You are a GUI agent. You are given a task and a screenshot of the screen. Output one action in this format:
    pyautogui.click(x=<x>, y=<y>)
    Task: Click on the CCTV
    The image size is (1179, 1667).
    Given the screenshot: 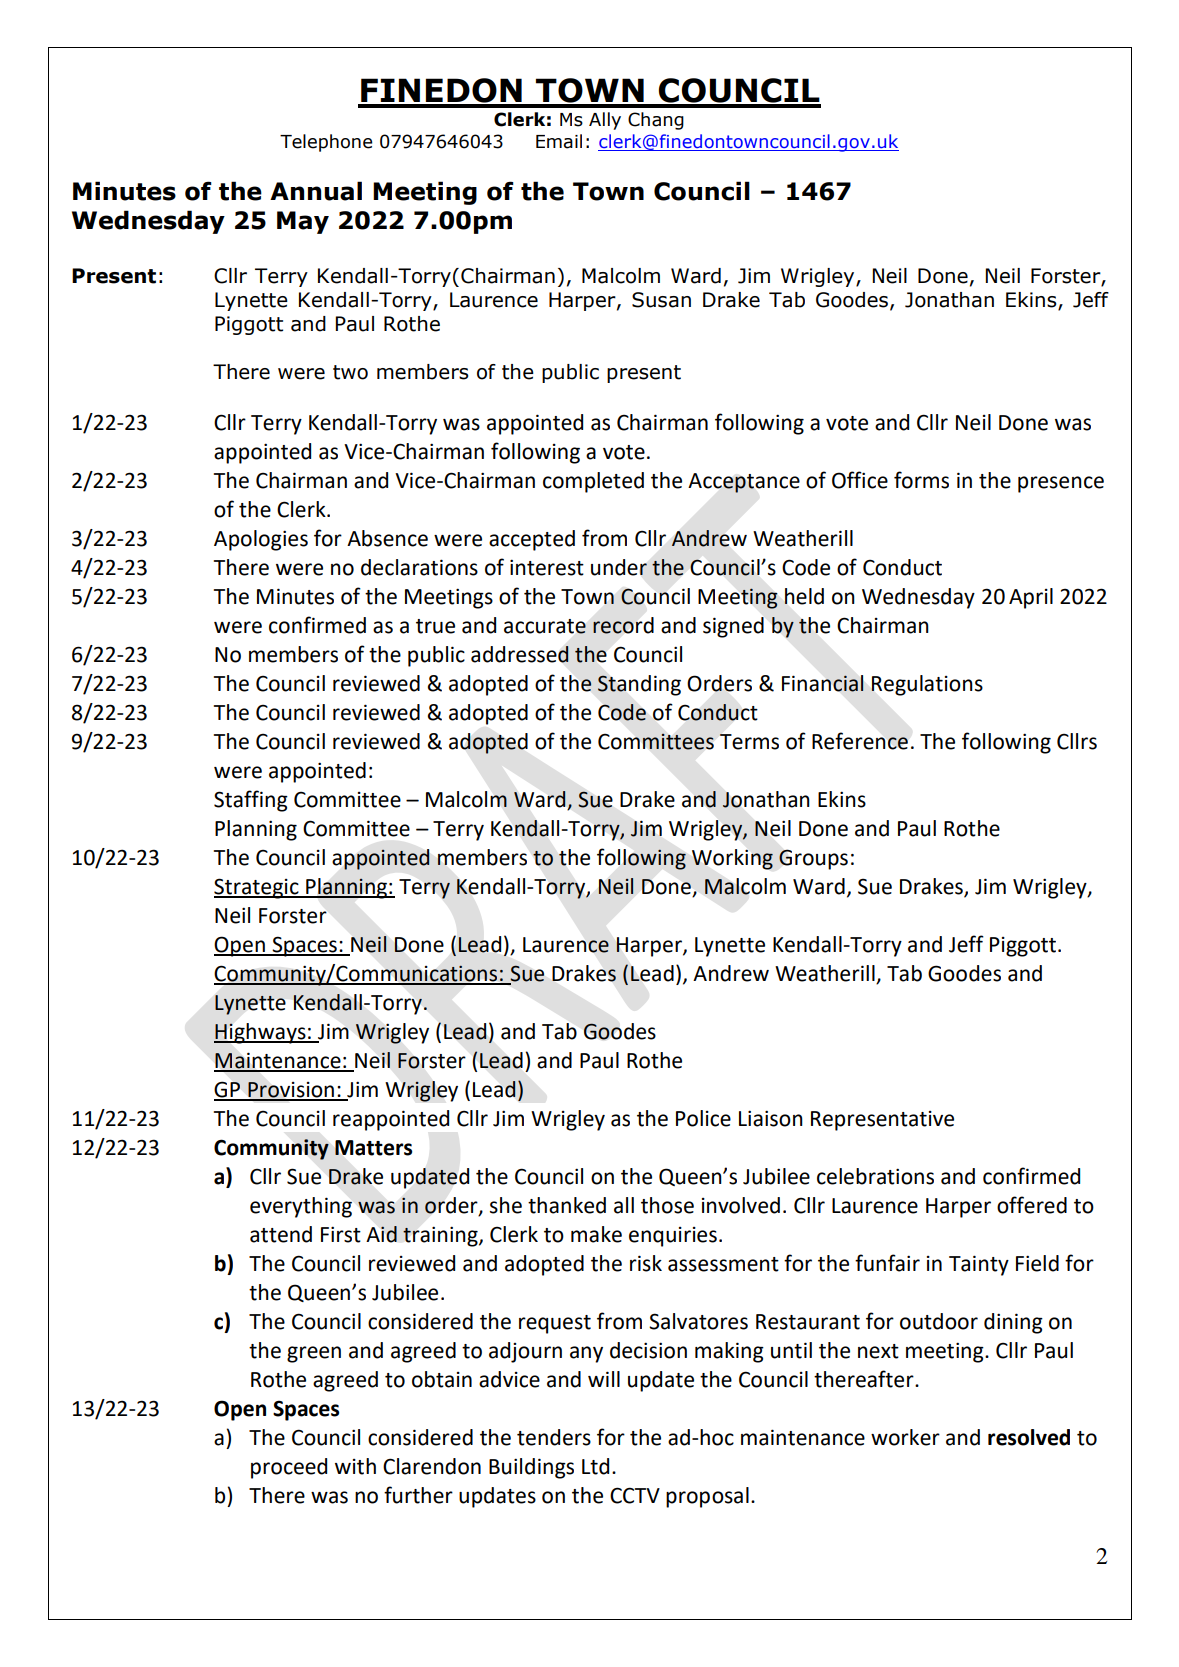 What is the action you would take?
    pyautogui.click(x=635, y=1495)
